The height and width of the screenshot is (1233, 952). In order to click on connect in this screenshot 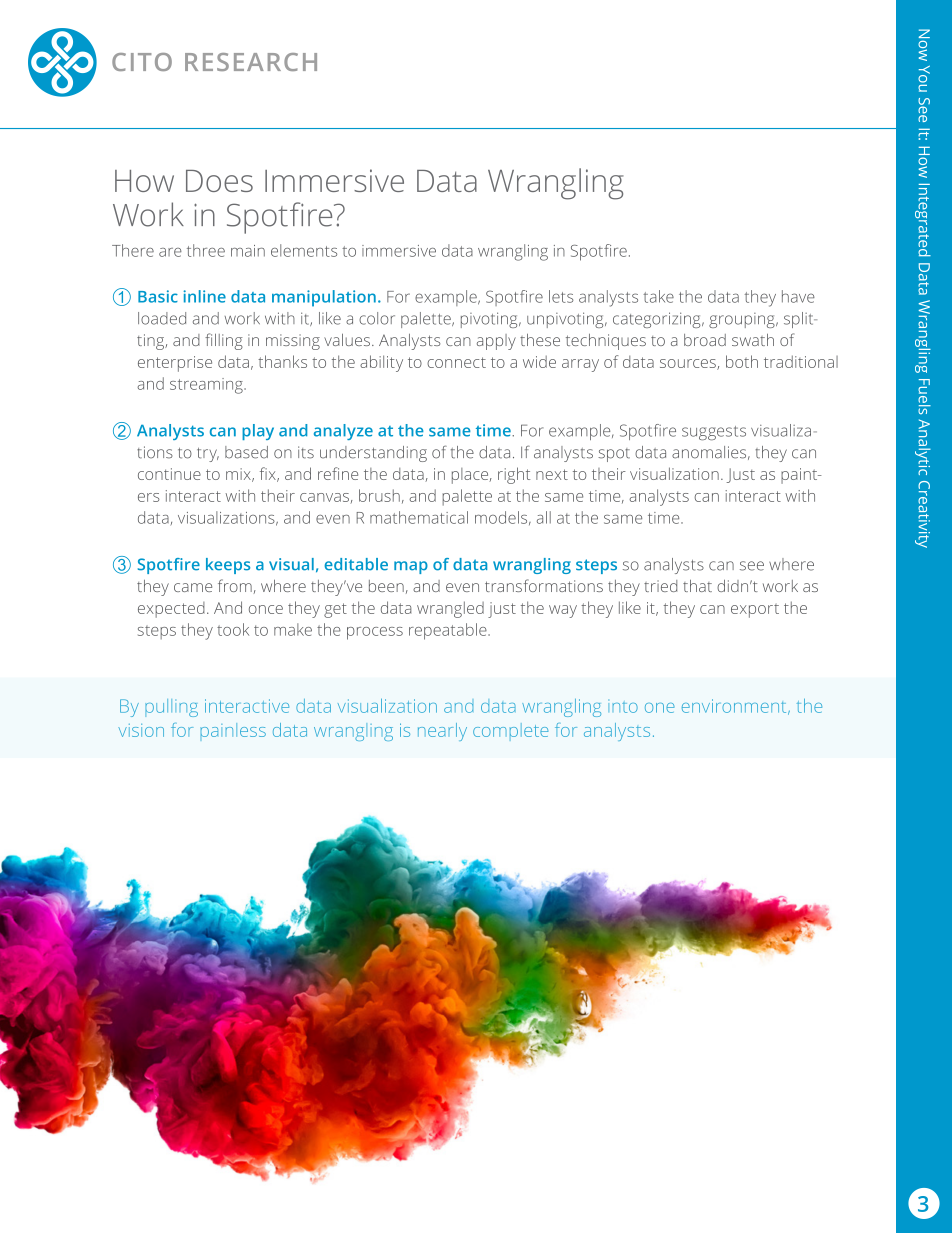, I will do `click(456, 362)`.
